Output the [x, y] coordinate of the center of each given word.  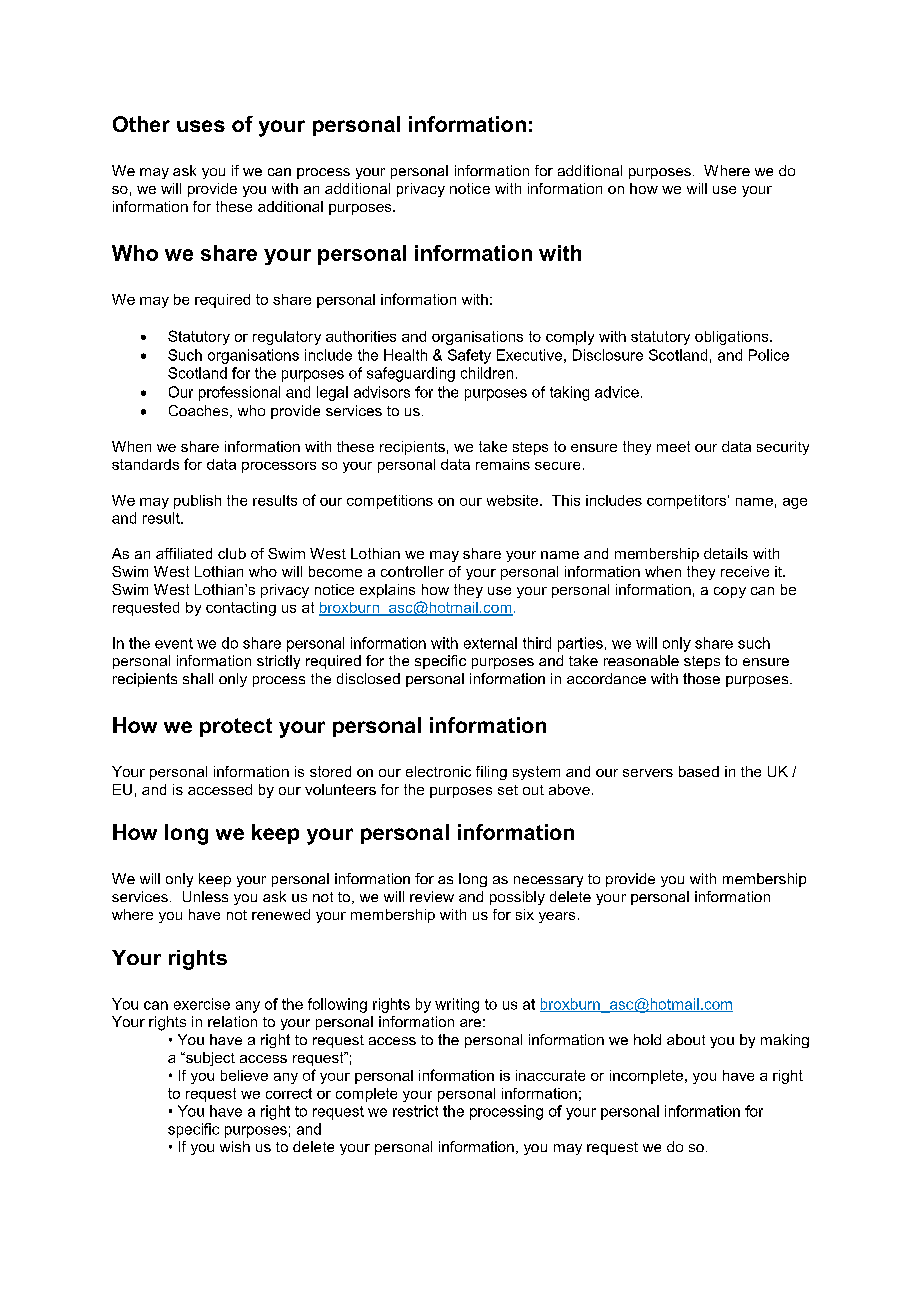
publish [197, 502]
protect [236, 727]
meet [673, 446]
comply [570, 338]
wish [235, 1146]
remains [503, 464]
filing [491, 773]
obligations [733, 338]
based [699, 771]
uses [201, 126]
